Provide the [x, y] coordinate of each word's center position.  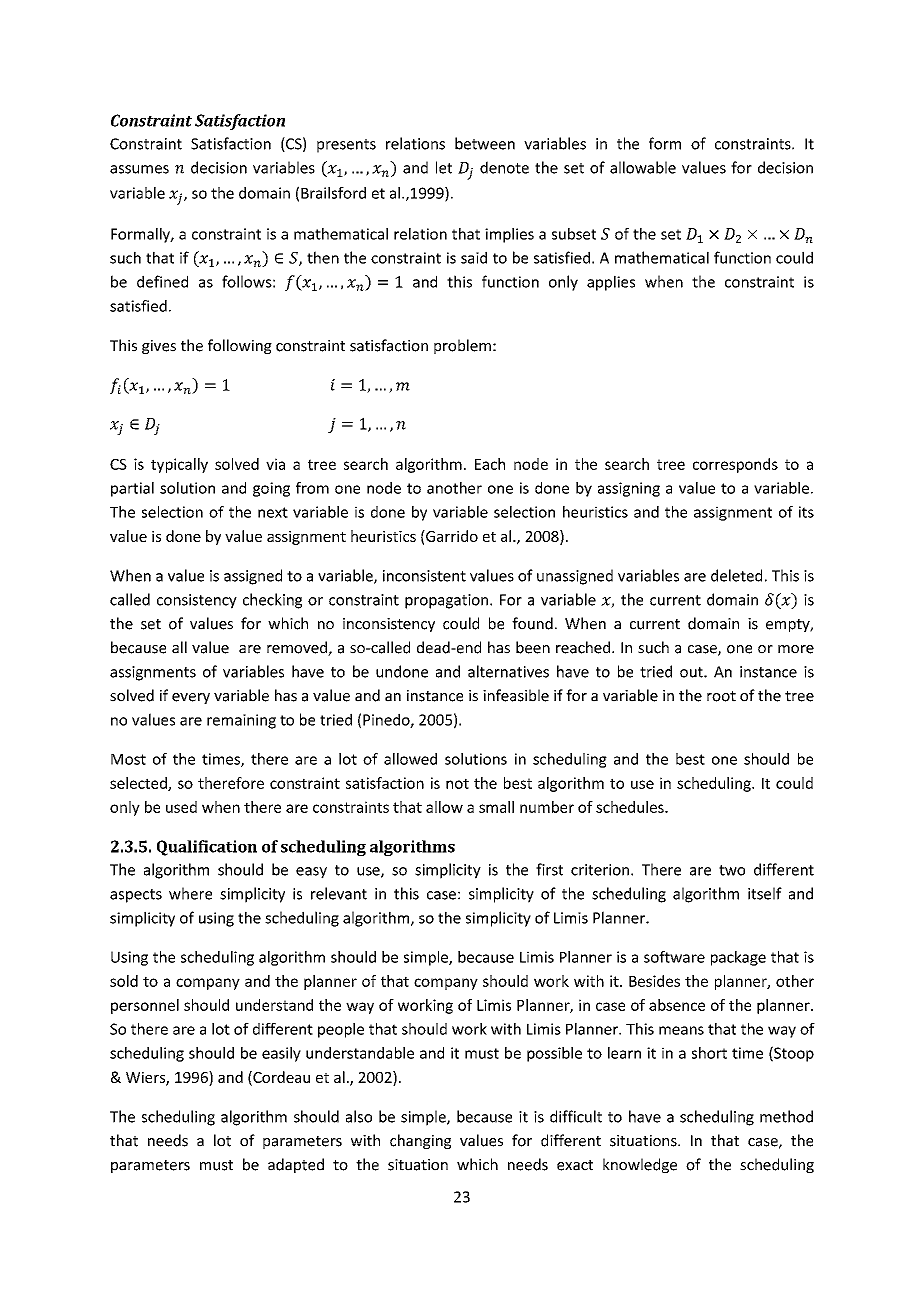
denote [504, 167]
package [738, 958]
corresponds [735, 465]
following [240, 346]
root [721, 696]
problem [462, 346]
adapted [296, 1165]
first [549, 869]
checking [272, 601]
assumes [139, 169]
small [496, 807]
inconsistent [424, 576]
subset [574, 234]
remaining [241, 721]
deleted [736, 575]
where [190, 893]
